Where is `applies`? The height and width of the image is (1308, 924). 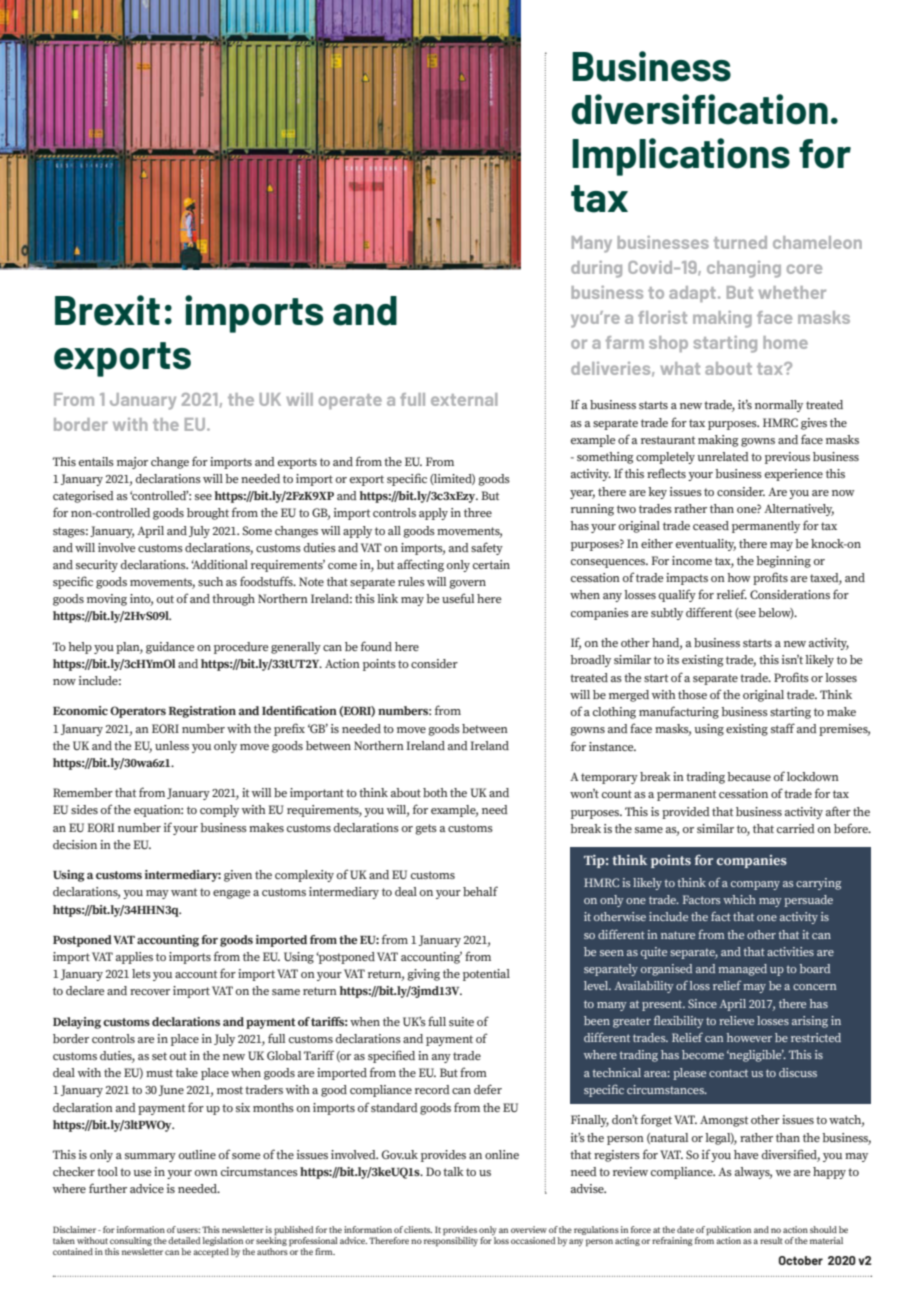 applies is located at coordinates (134, 958).
